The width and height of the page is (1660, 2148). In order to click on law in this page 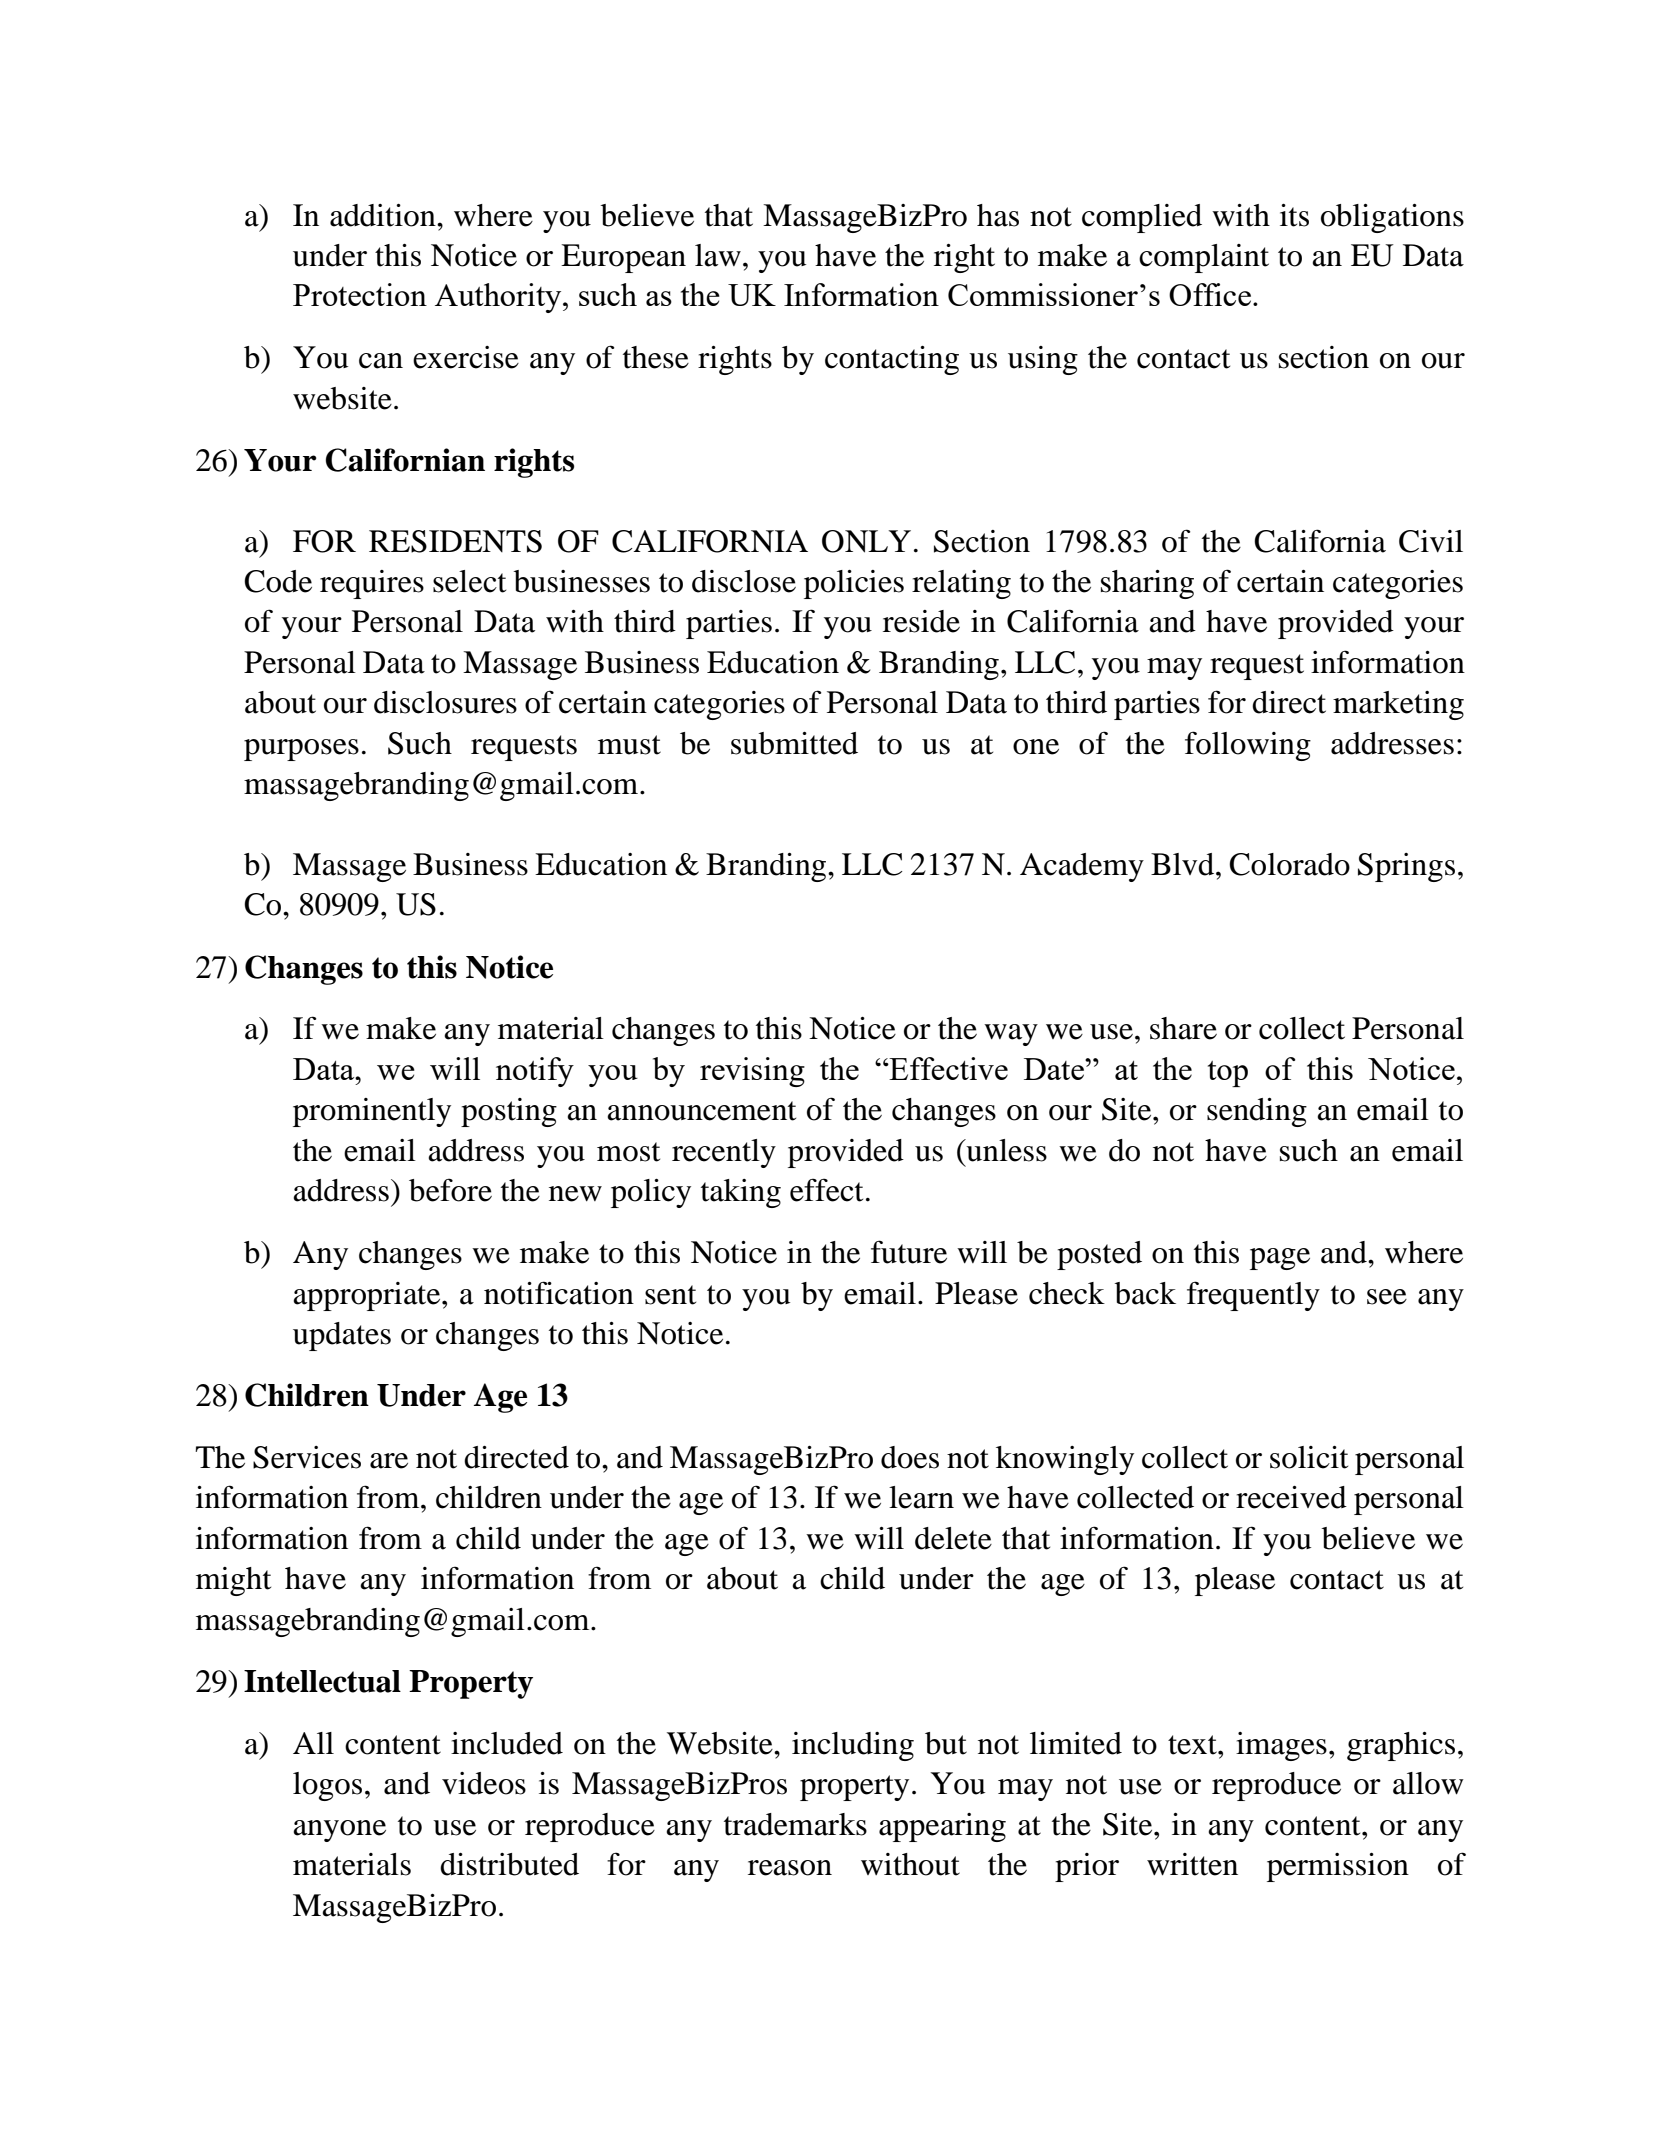, I will do `click(718, 255)`.
